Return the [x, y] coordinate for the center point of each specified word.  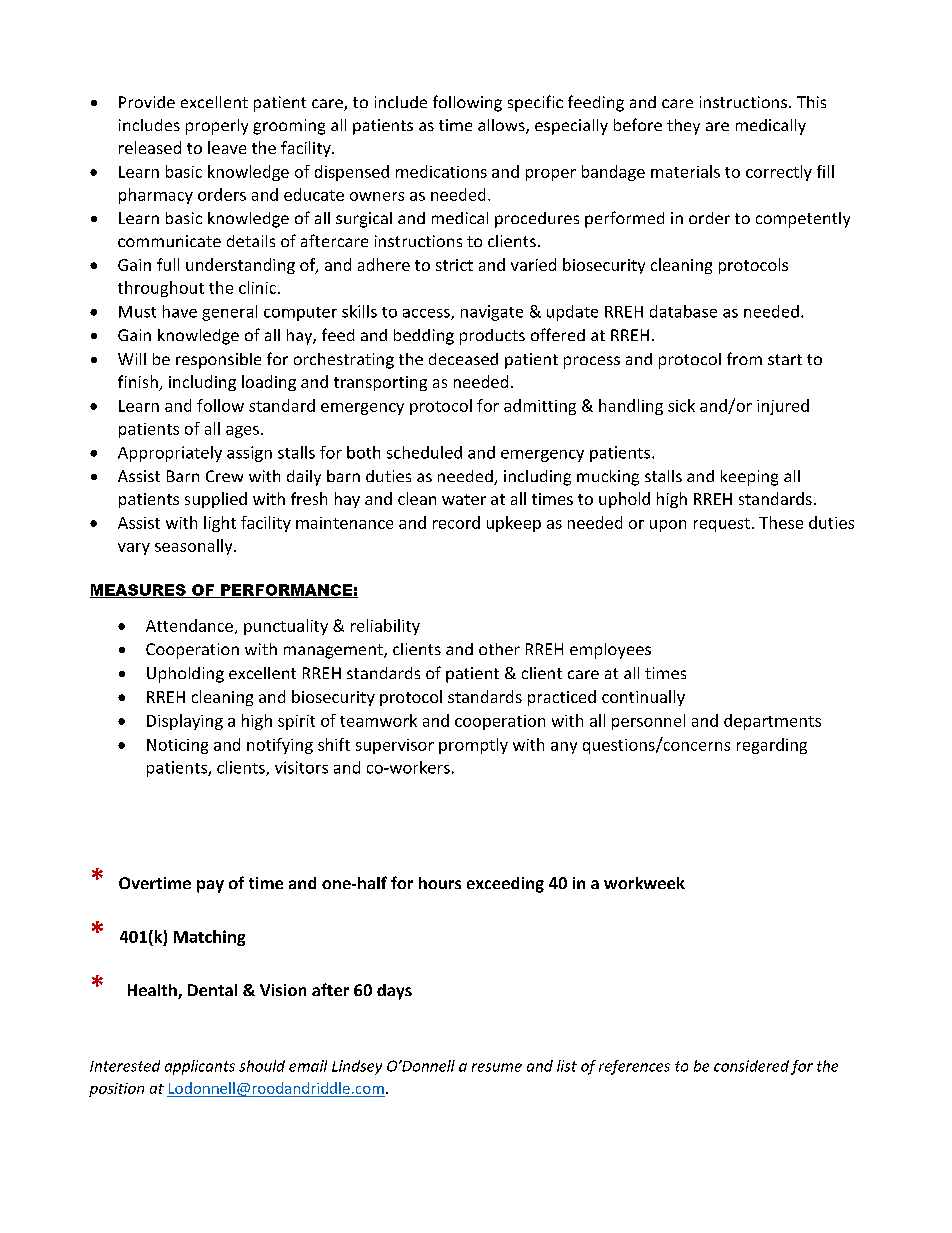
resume [497, 1067]
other [499, 649]
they [683, 127]
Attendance [189, 625]
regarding [772, 746]
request [722, 525]
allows [502, 126]
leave [227, 147]
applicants [200, 1067]
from [744, 358]
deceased [463, 359]
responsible [218, 361]
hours [440, 883]
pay [210, 886]
